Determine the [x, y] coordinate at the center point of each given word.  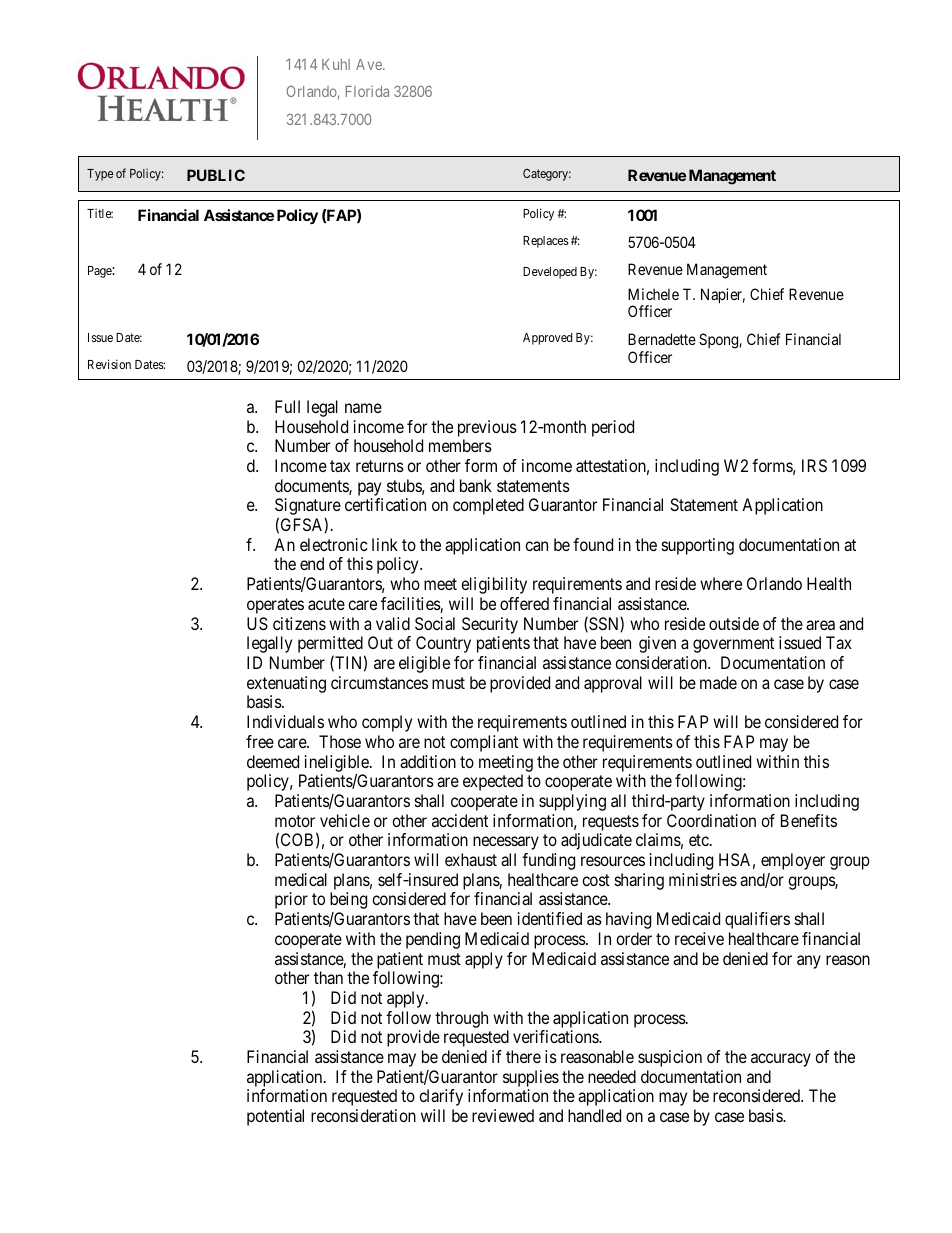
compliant [484, 743]
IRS [814, 465]
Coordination [711, 820]
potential [275, 1117]
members [460, 445]
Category [547, 175]
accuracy [781, 1060]
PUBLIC [216, 175]
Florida [367, 91]
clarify [441, 1097]
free [260, 741]
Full [287, 406]
